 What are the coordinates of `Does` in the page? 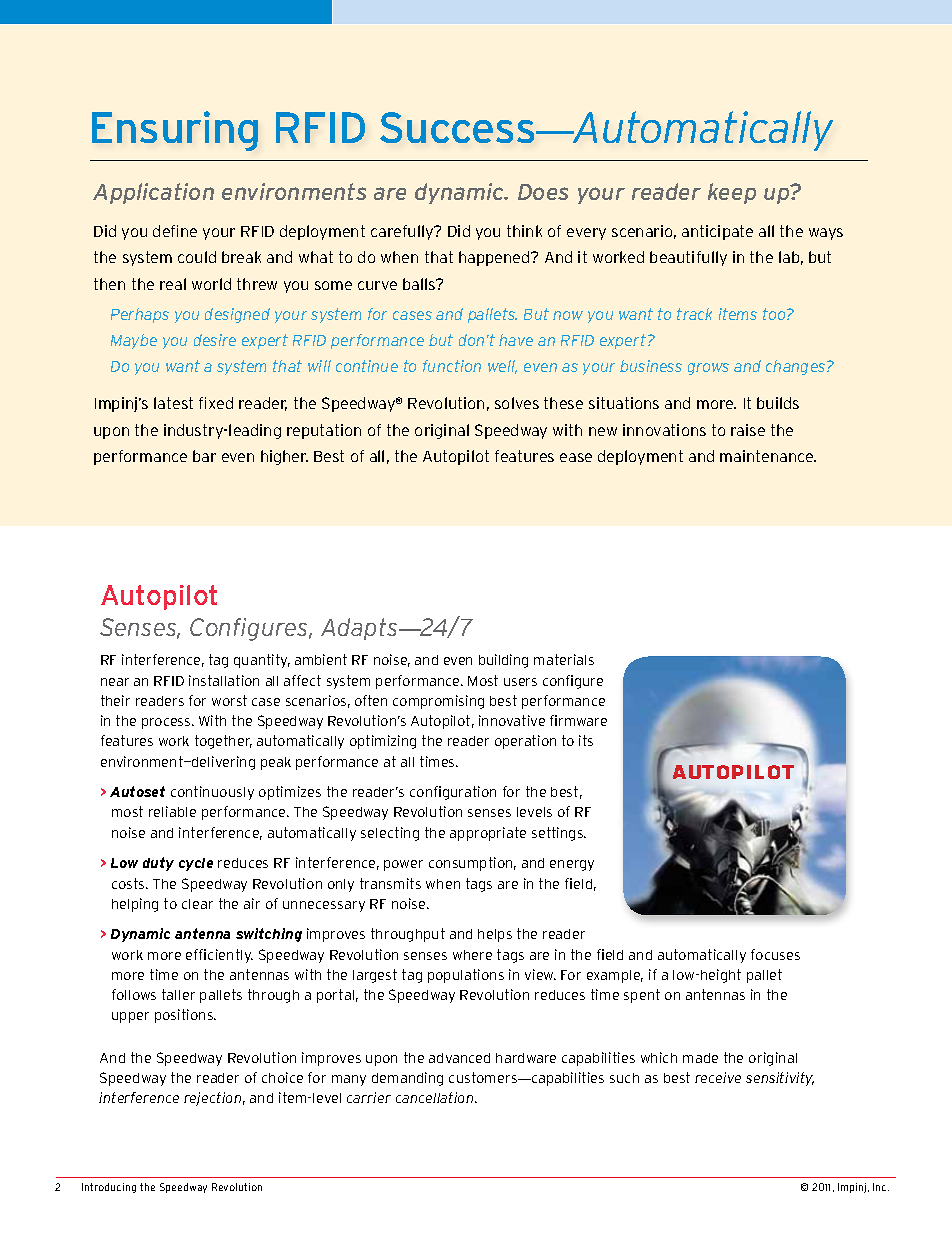 It's located at (543, 192).
